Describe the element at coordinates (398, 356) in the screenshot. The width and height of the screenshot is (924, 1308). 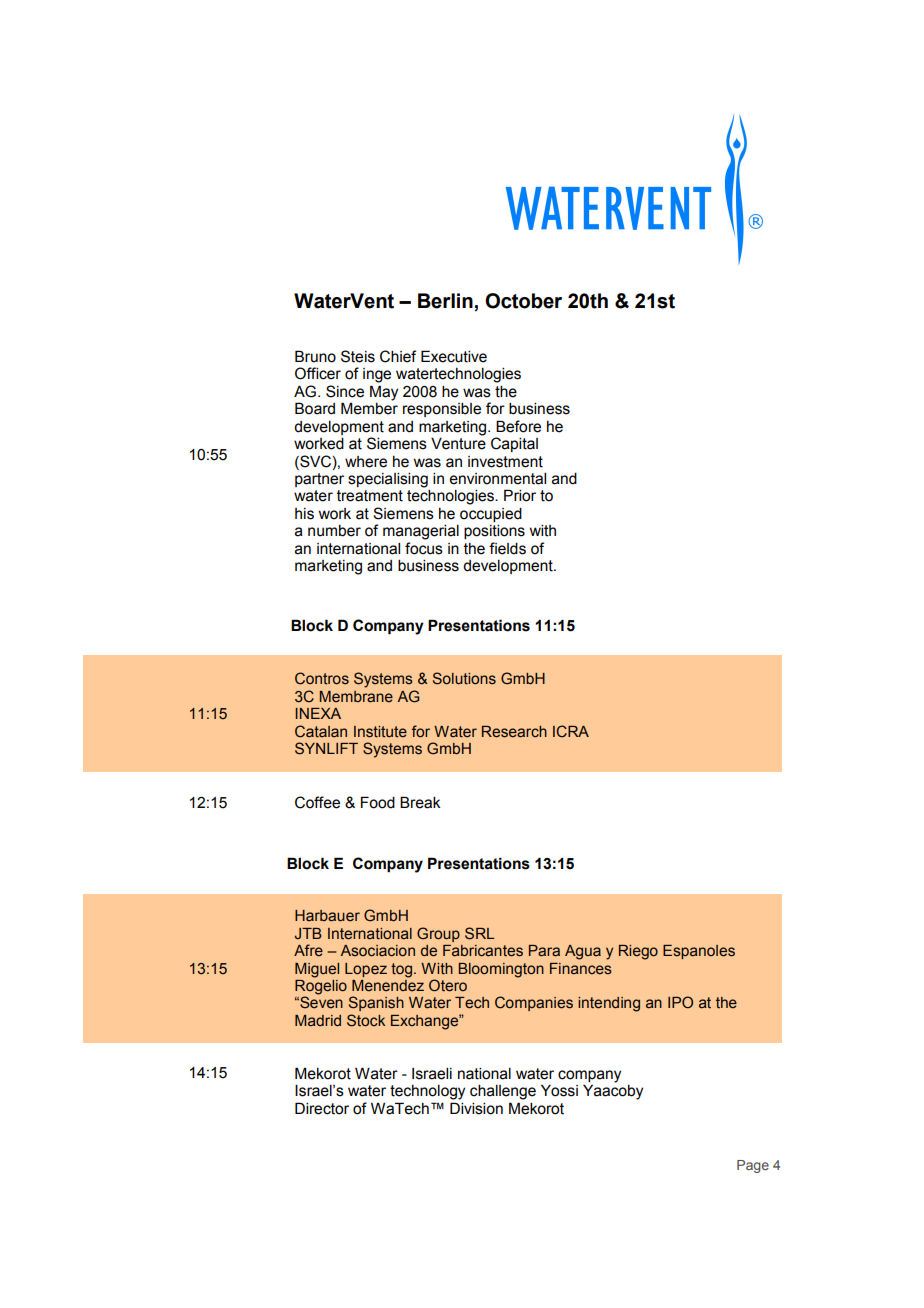
I see `Chief` at that location.
